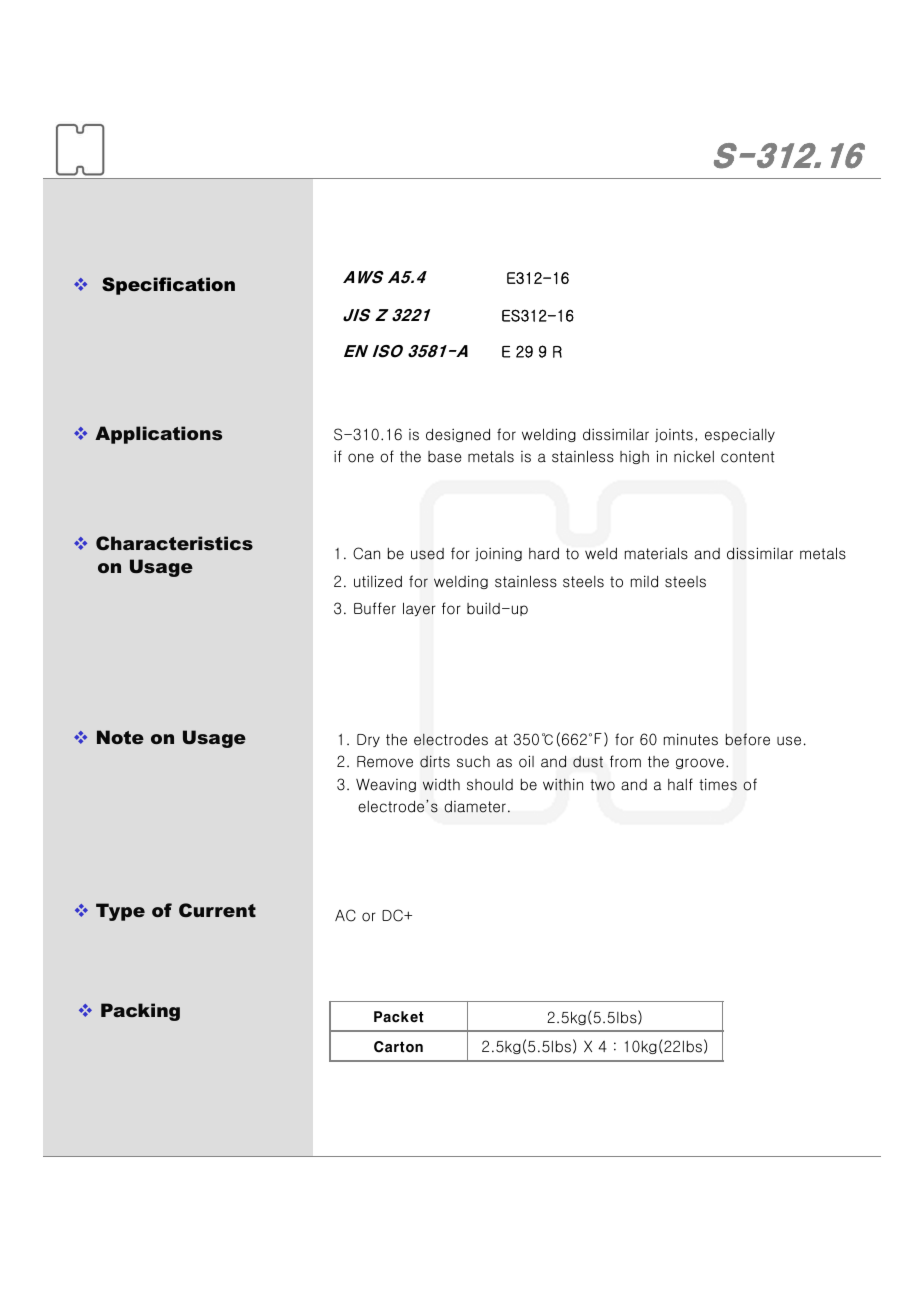  What do you see at coordinates (680, 784) in the image?
I see `half` at bounding box center [680, 784].
